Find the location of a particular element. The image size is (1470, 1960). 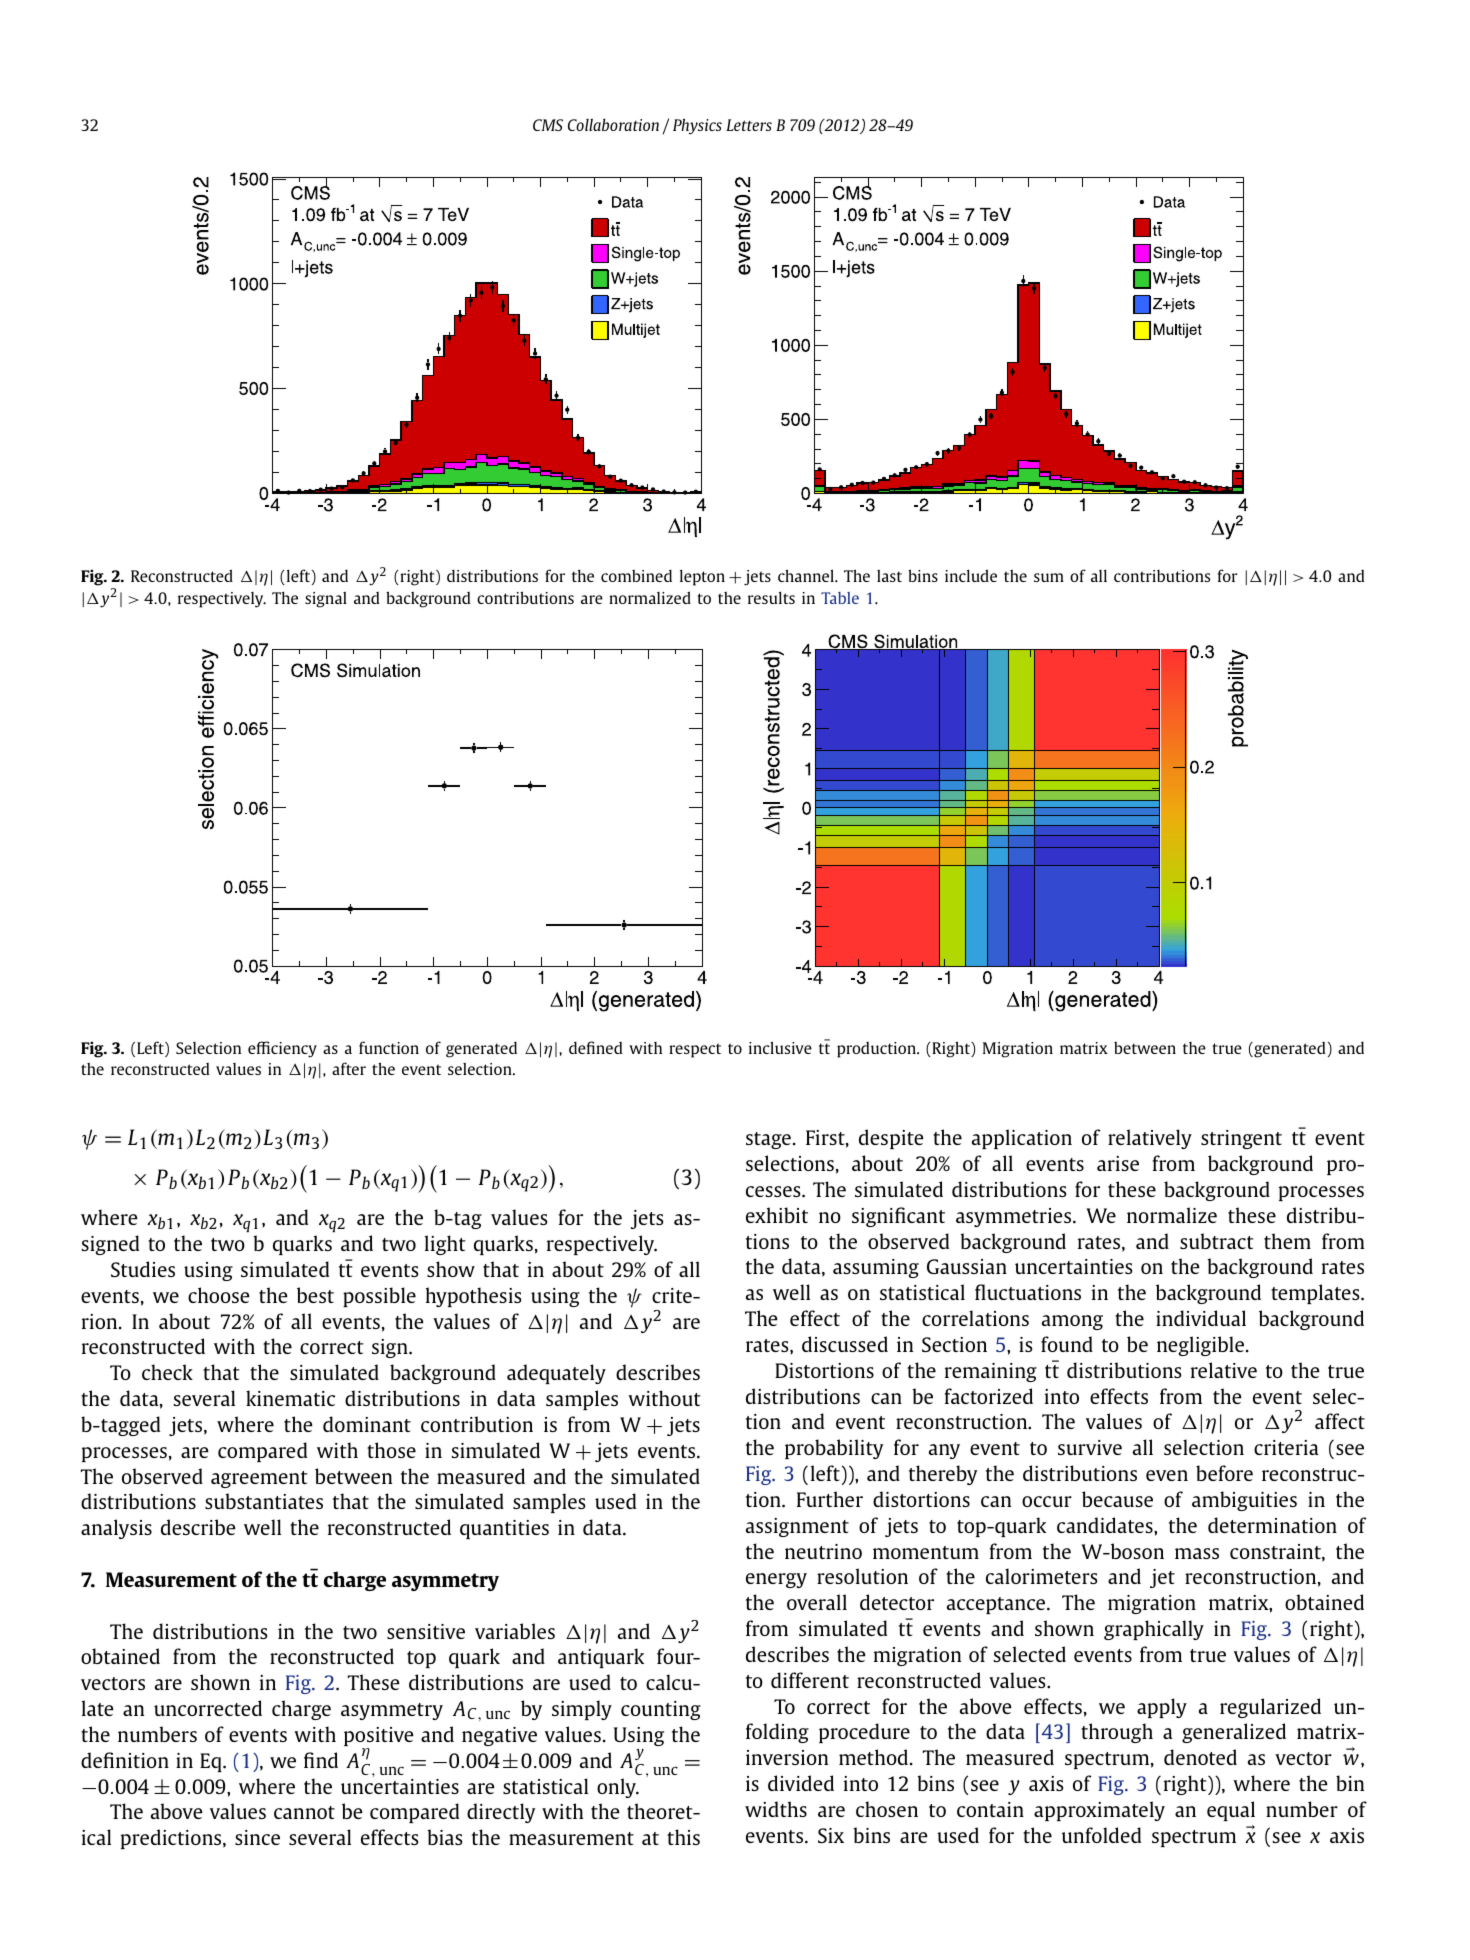

lepton is located at coordinates (702, 577).
